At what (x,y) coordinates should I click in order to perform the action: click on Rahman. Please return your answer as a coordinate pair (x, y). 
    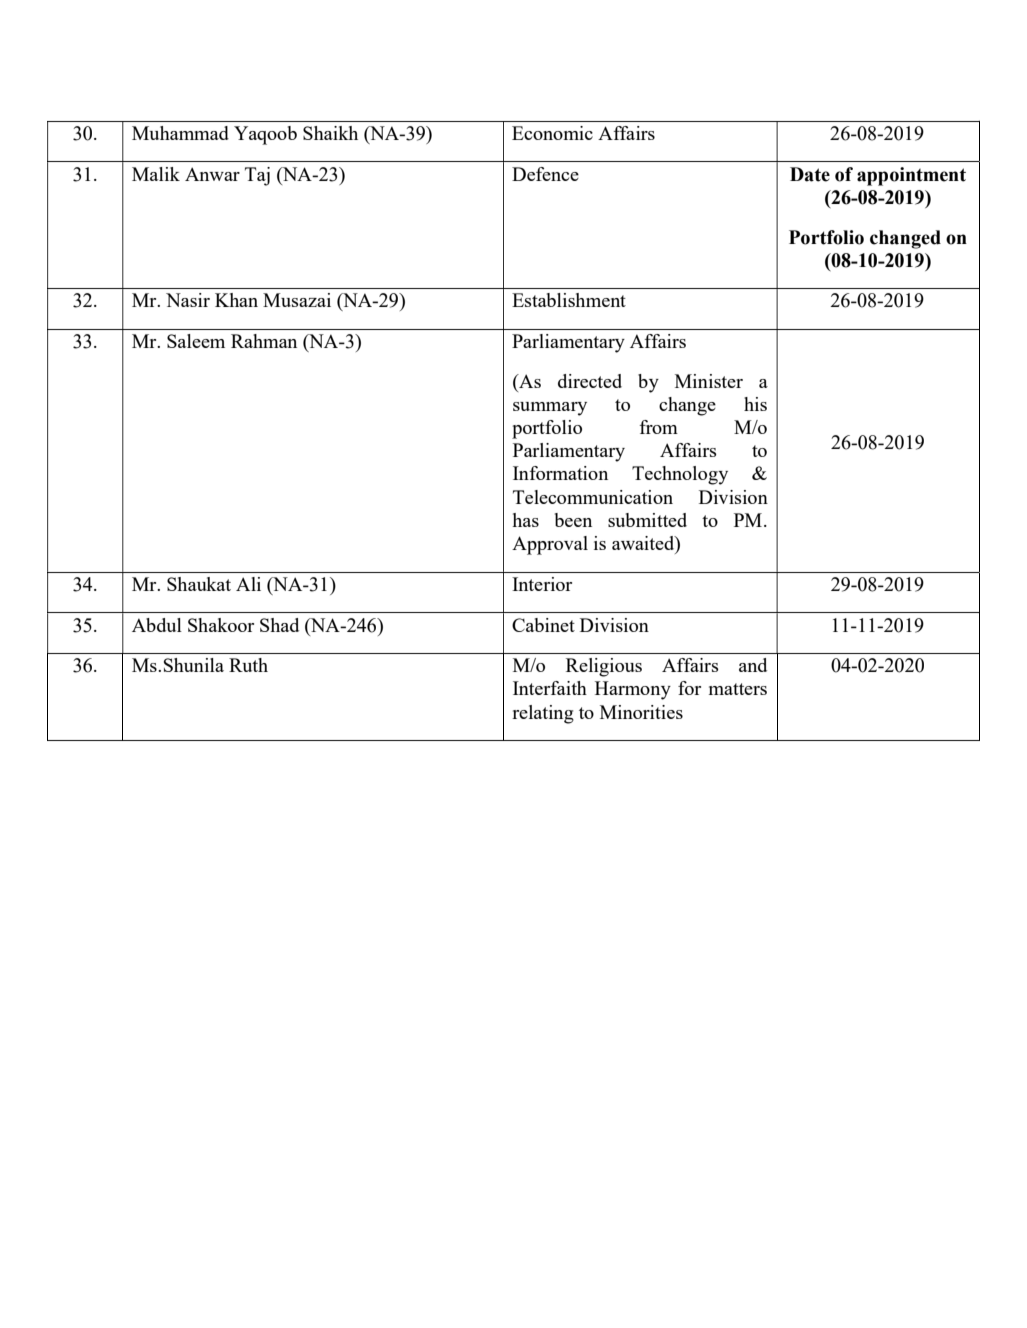
    Looking at the image, I should click on (264, 341).
